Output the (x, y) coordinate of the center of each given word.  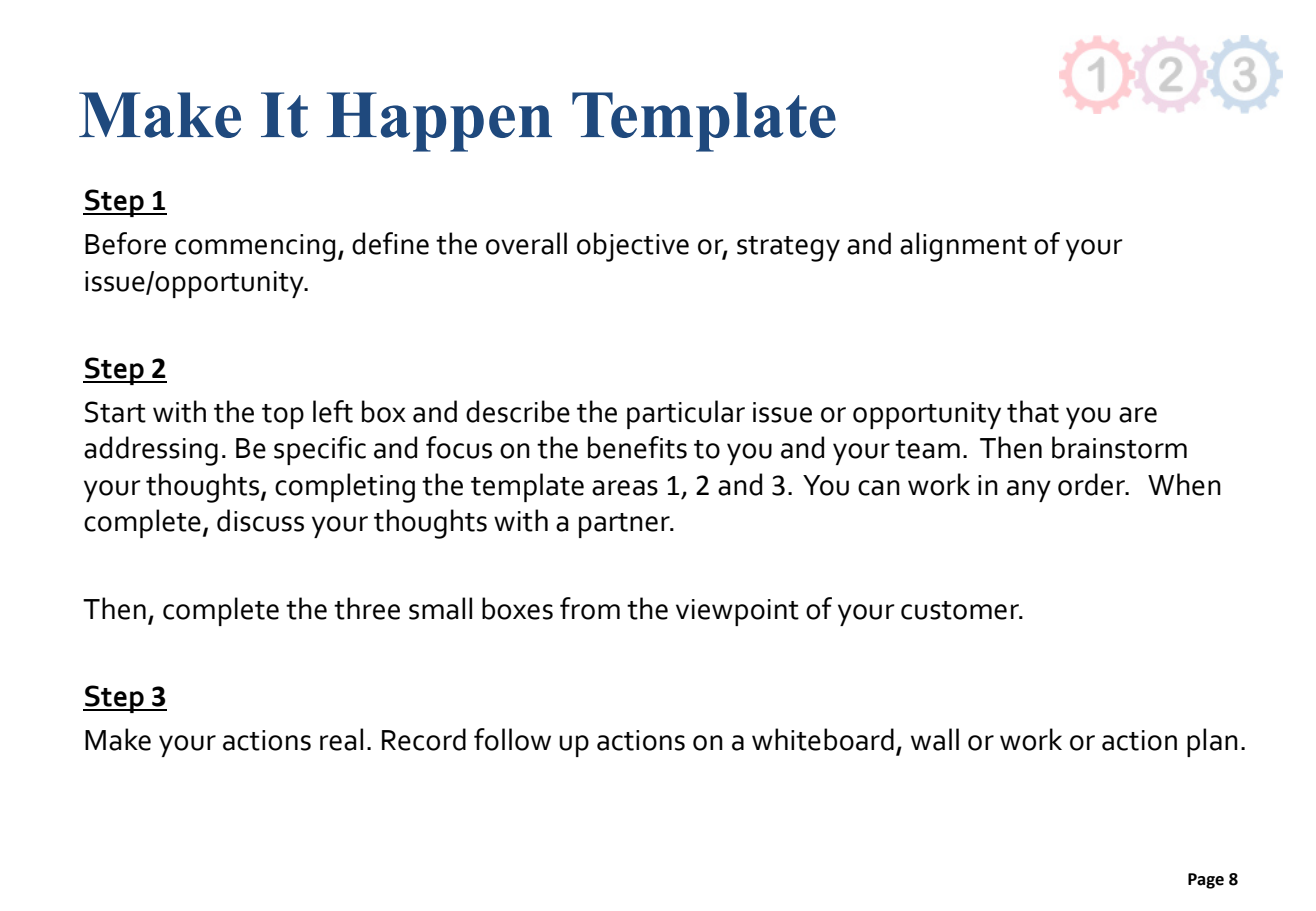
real (341, 739)
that (1033, 411)
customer (961, 610)
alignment (963, 247)
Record (424, 739)
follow (512, 739)
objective (633, 247)
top (283, 416)
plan (1212, 742)
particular (686, 414)
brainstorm (1119, 447)
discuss (260, 520)
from (590, 608)
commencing (255, 248)
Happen (439, 122)
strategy (788, 249)
